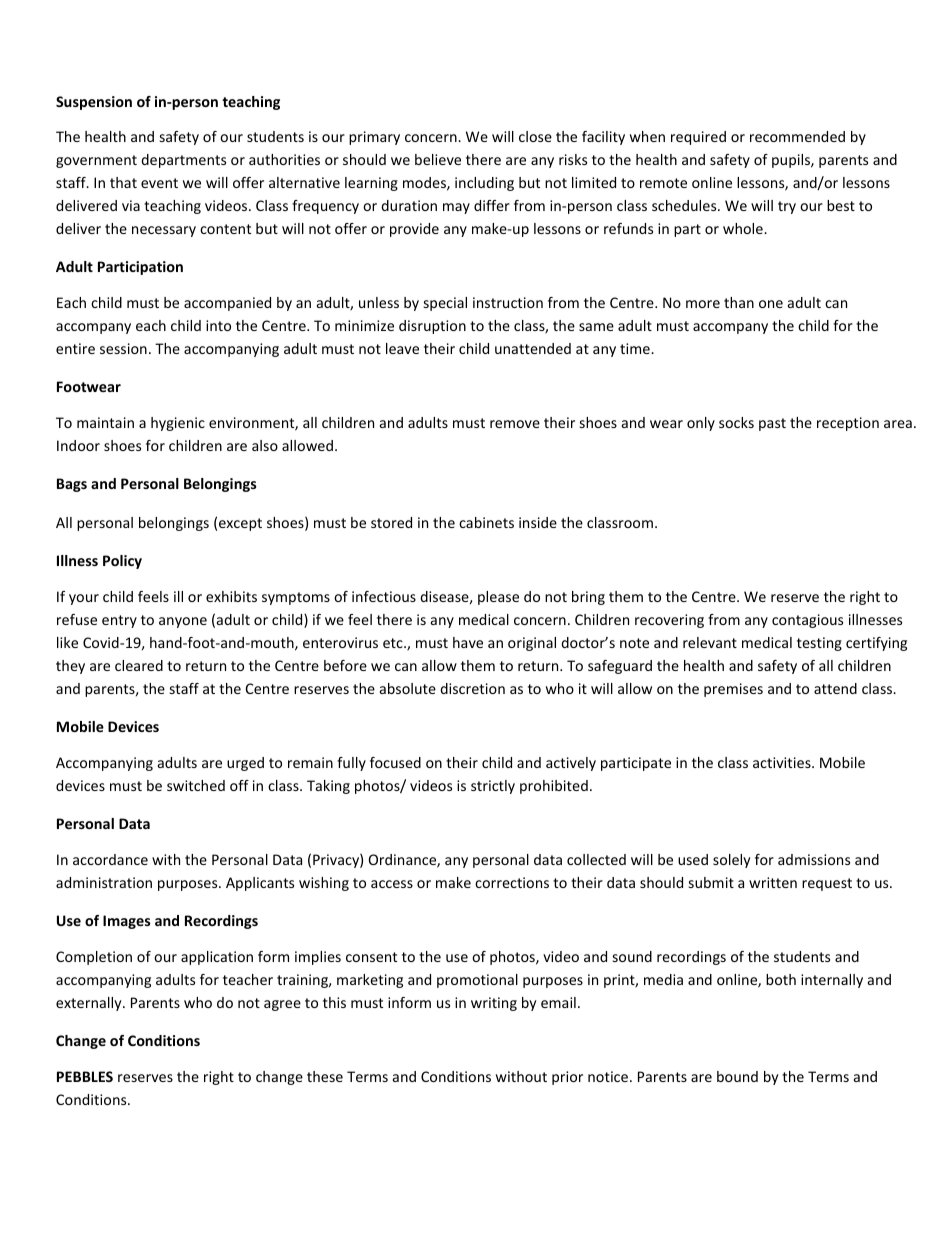 The width and height of the screenshot is (952, 1233). I want to click on please, so click(498, 598).
